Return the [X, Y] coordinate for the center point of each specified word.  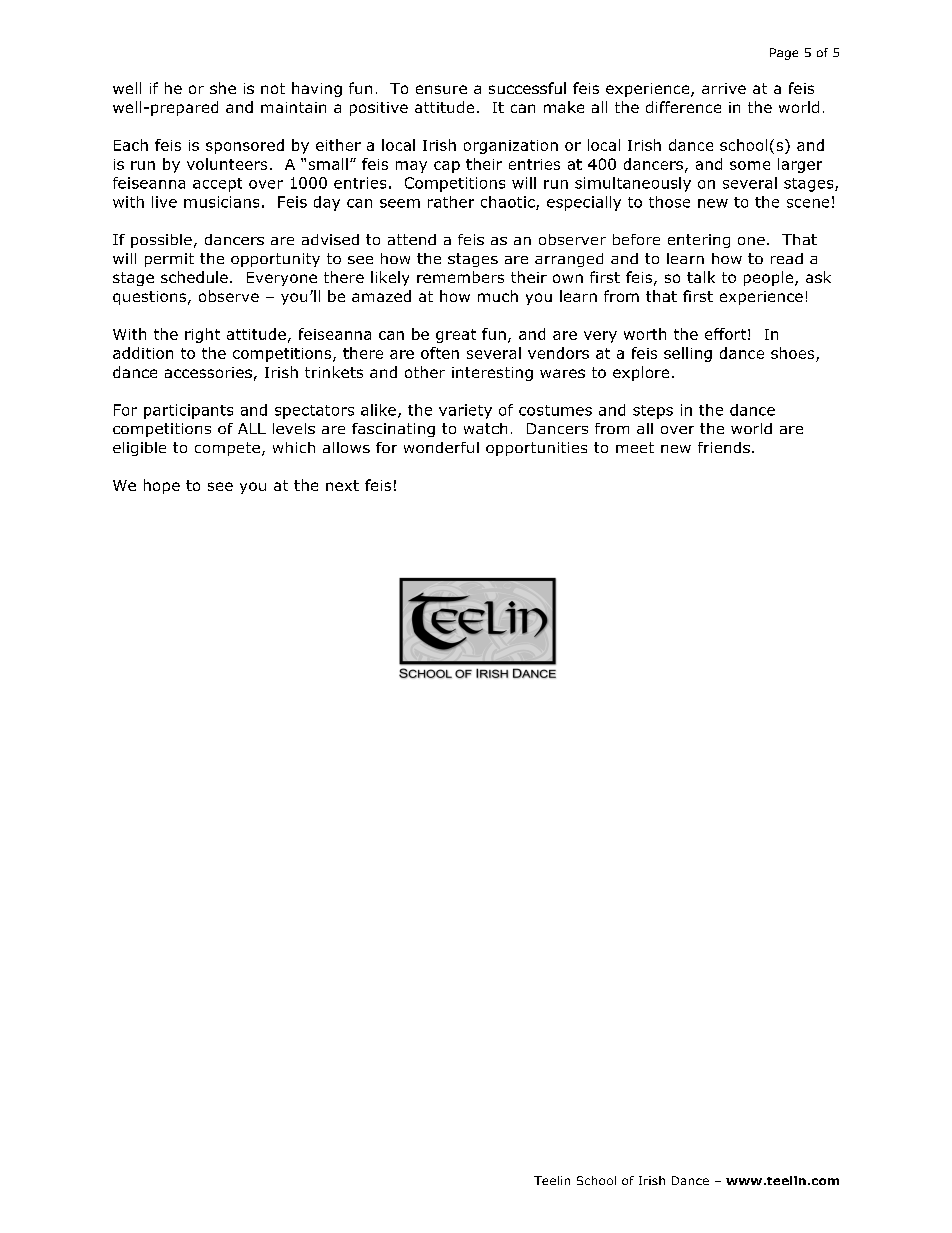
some [750, 165]
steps [653, 412]
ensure [441, 89]
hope [162, 486]
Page [784, 54]
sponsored [245, 146]
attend [412, 239]
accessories [208, 372]
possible [161, 241]
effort [725, 334]
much [498, 296]
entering [699, 241]
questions [151, 298]
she [223, 88]
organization [511, 147]
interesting [492, 374]
